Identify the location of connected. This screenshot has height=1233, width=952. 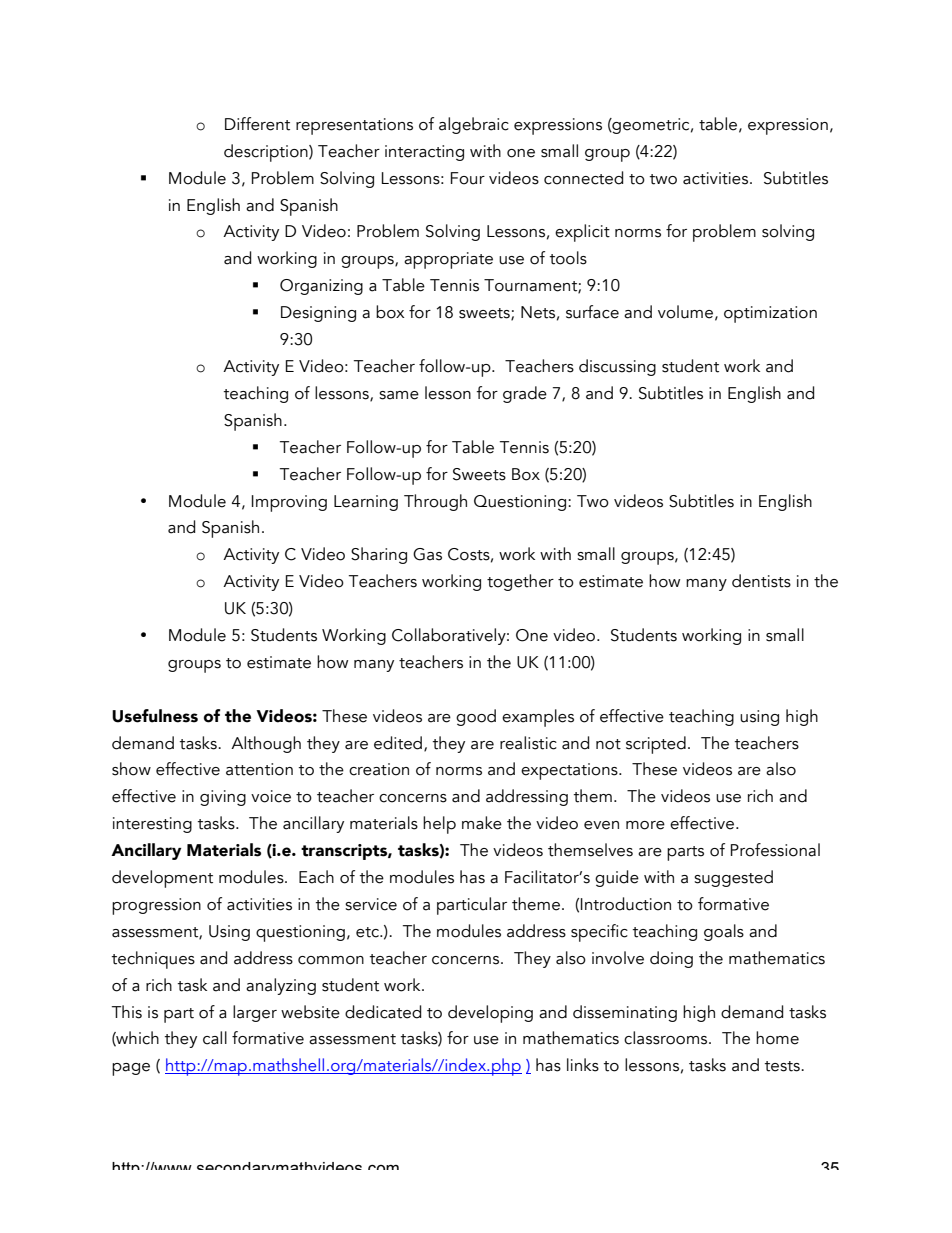
(583, 178).
